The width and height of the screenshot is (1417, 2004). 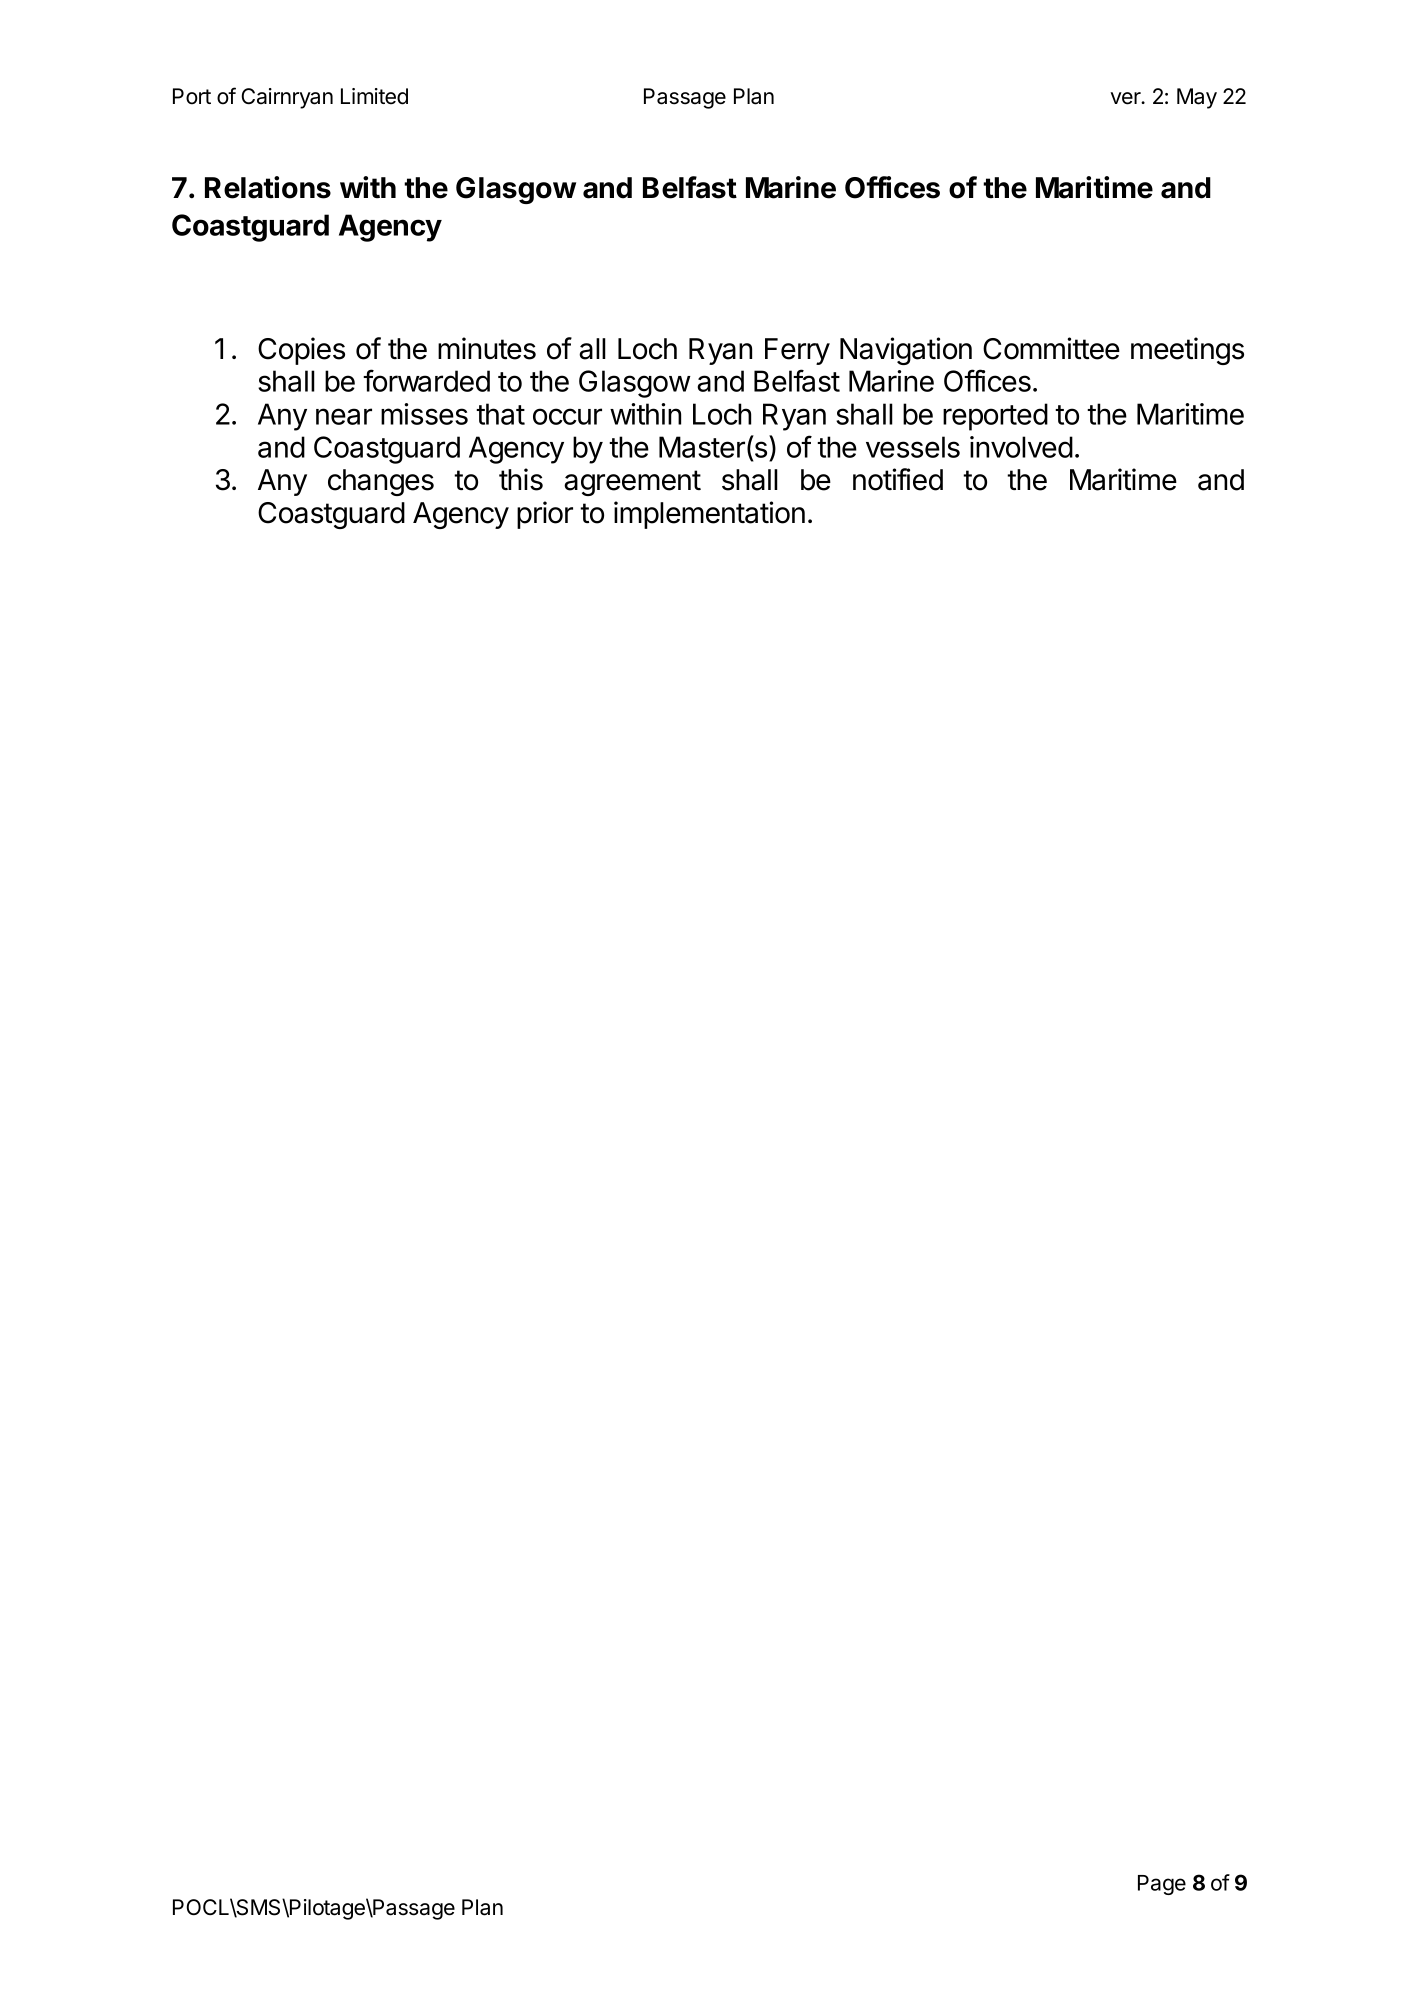 What do you see at coordinates (913, 447) in the screenshot?
I see `vessels` at bounding box center [913, 447].
